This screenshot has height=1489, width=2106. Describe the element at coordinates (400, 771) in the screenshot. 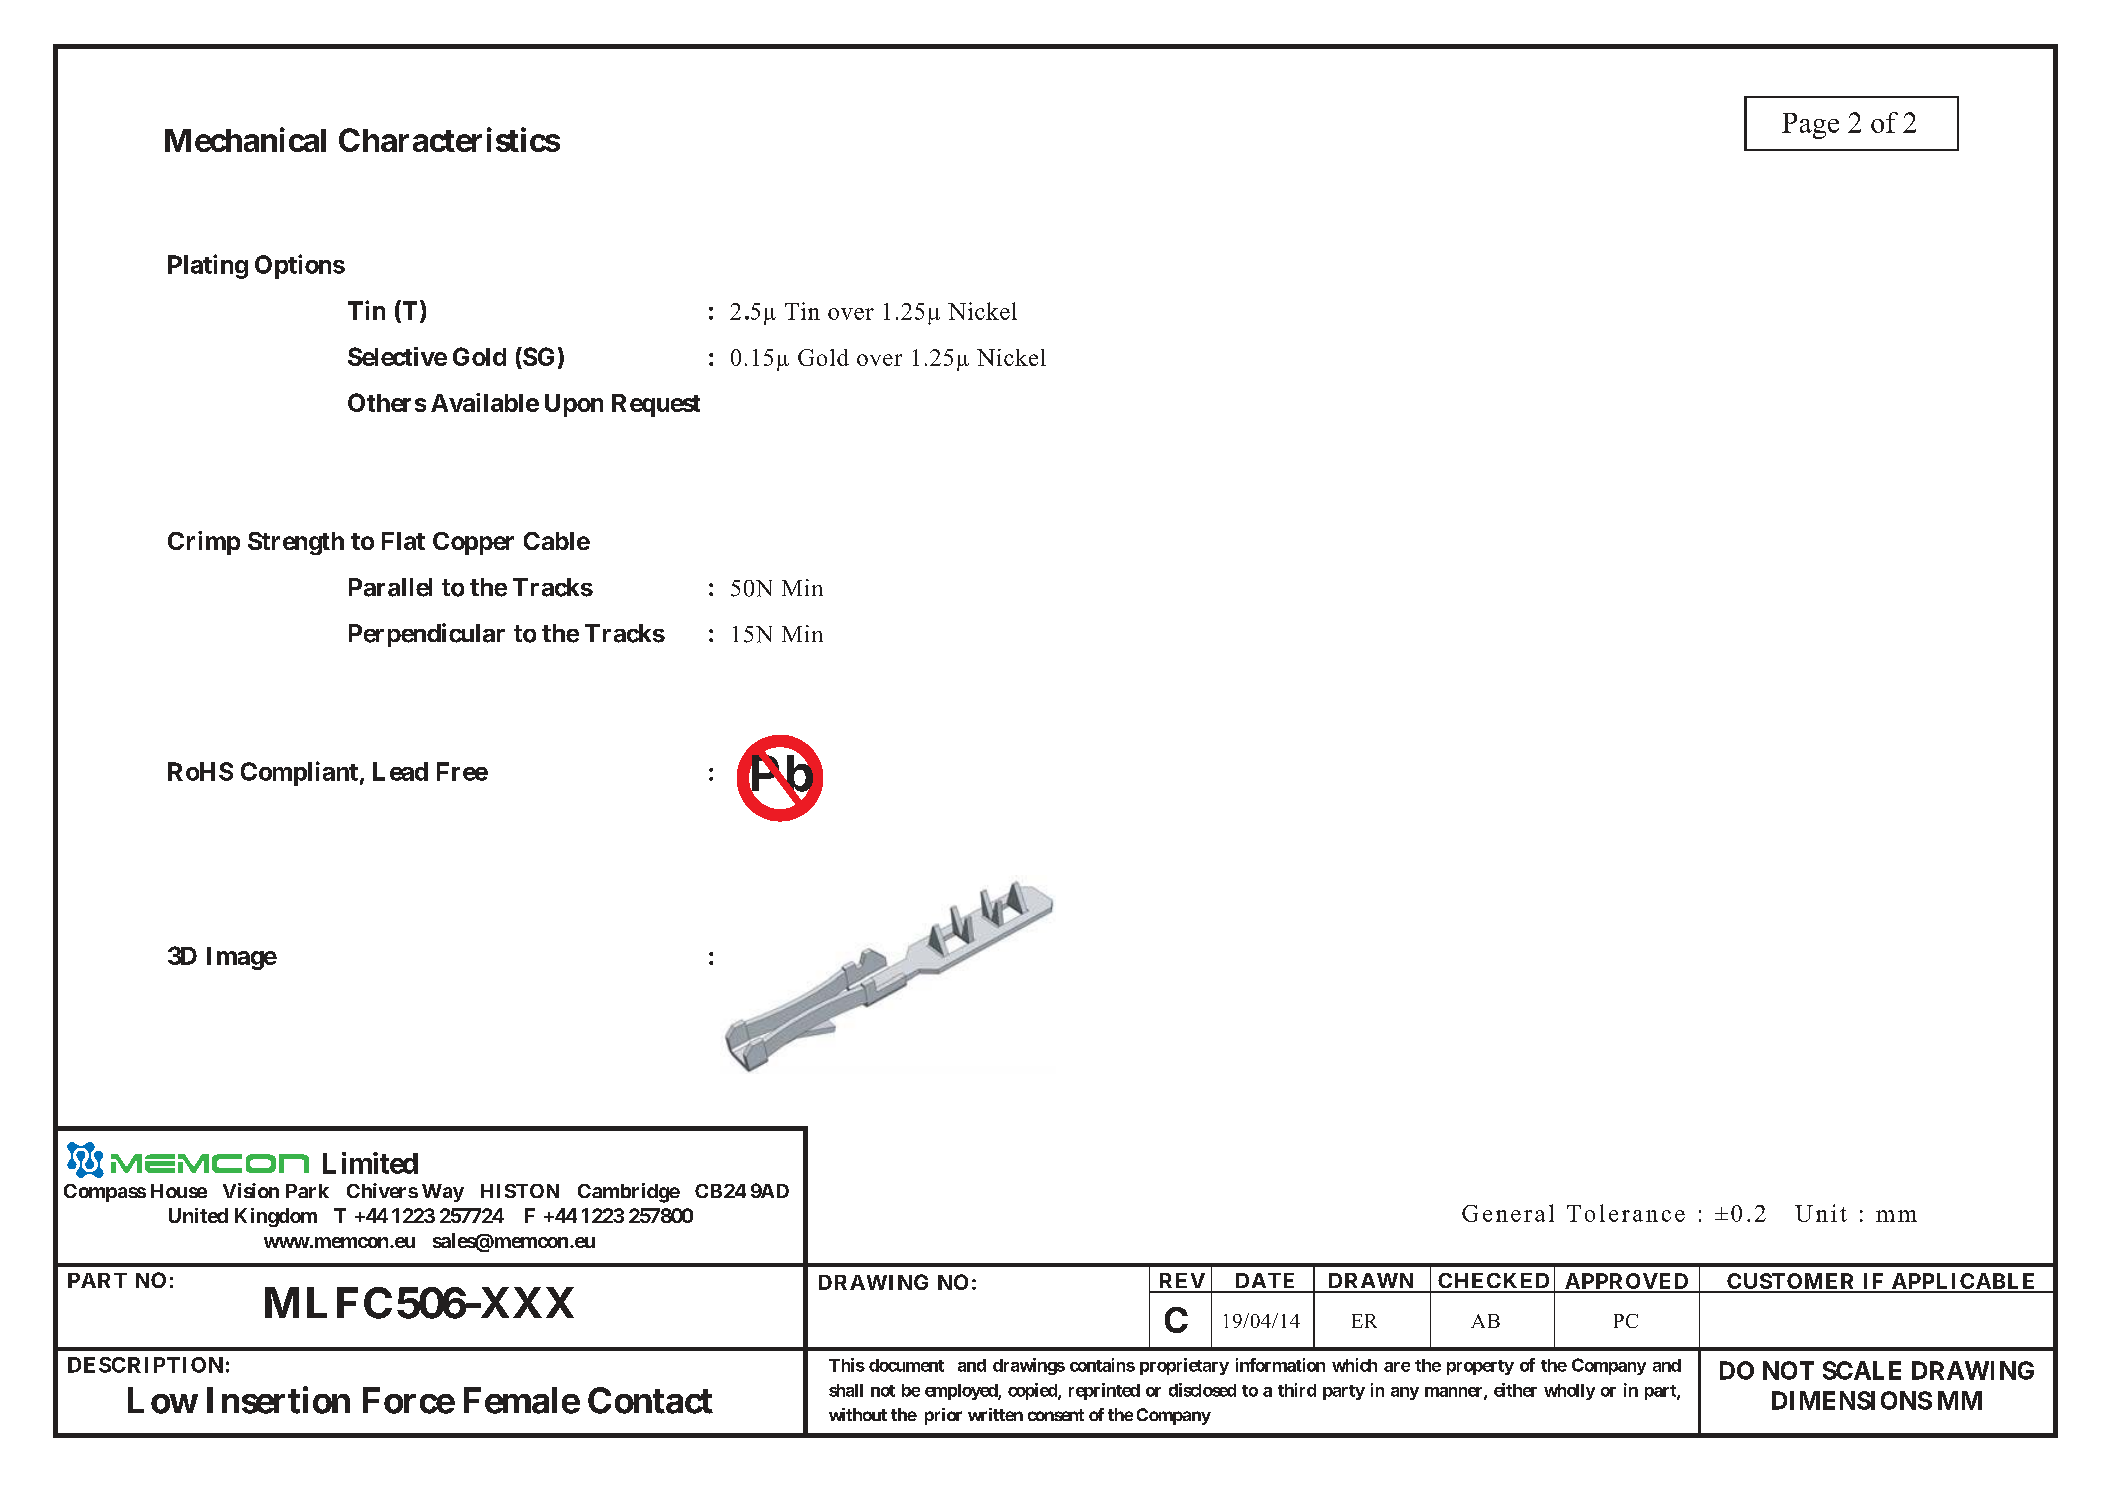

I see `Lead` at that location.
